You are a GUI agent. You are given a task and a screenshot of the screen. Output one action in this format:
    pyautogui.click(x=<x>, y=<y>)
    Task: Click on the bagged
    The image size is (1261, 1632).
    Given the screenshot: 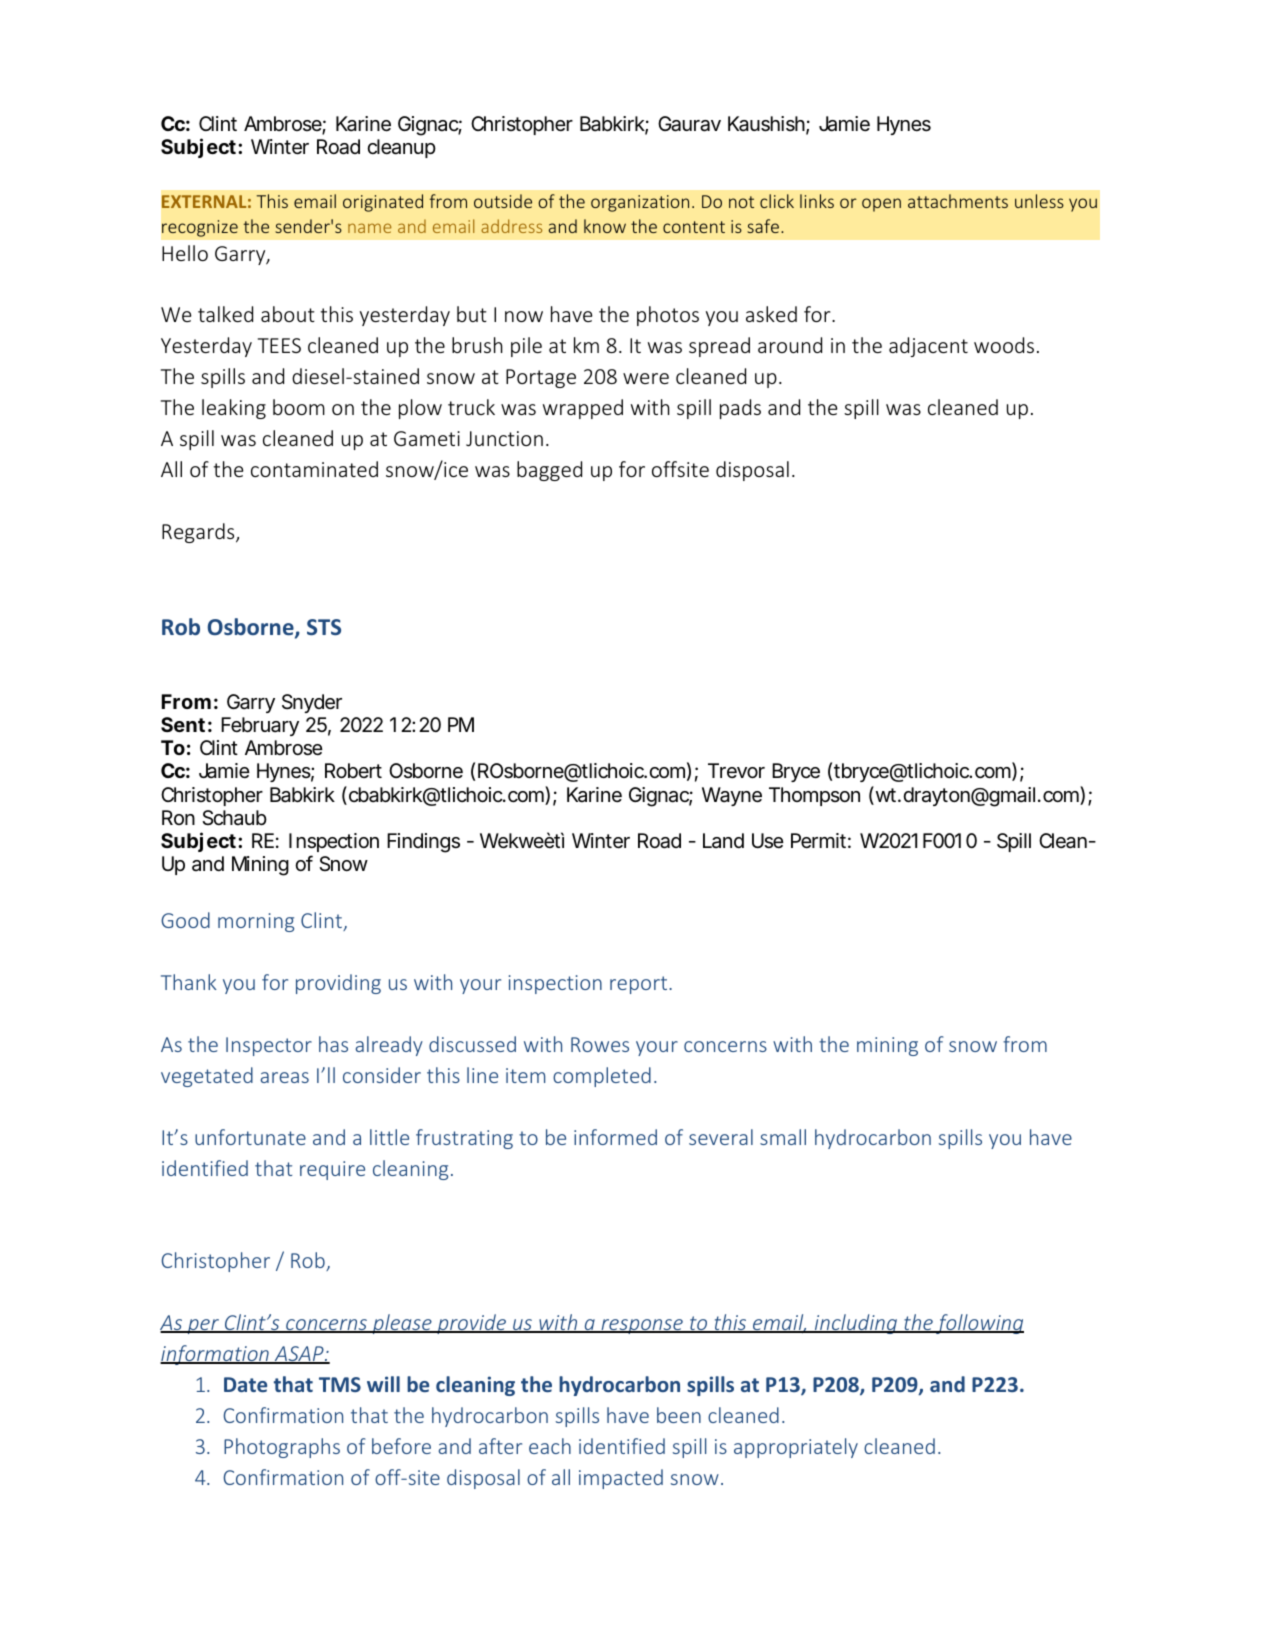 What is the action you would take?
    pyautogui.click(x=549, y=471)
